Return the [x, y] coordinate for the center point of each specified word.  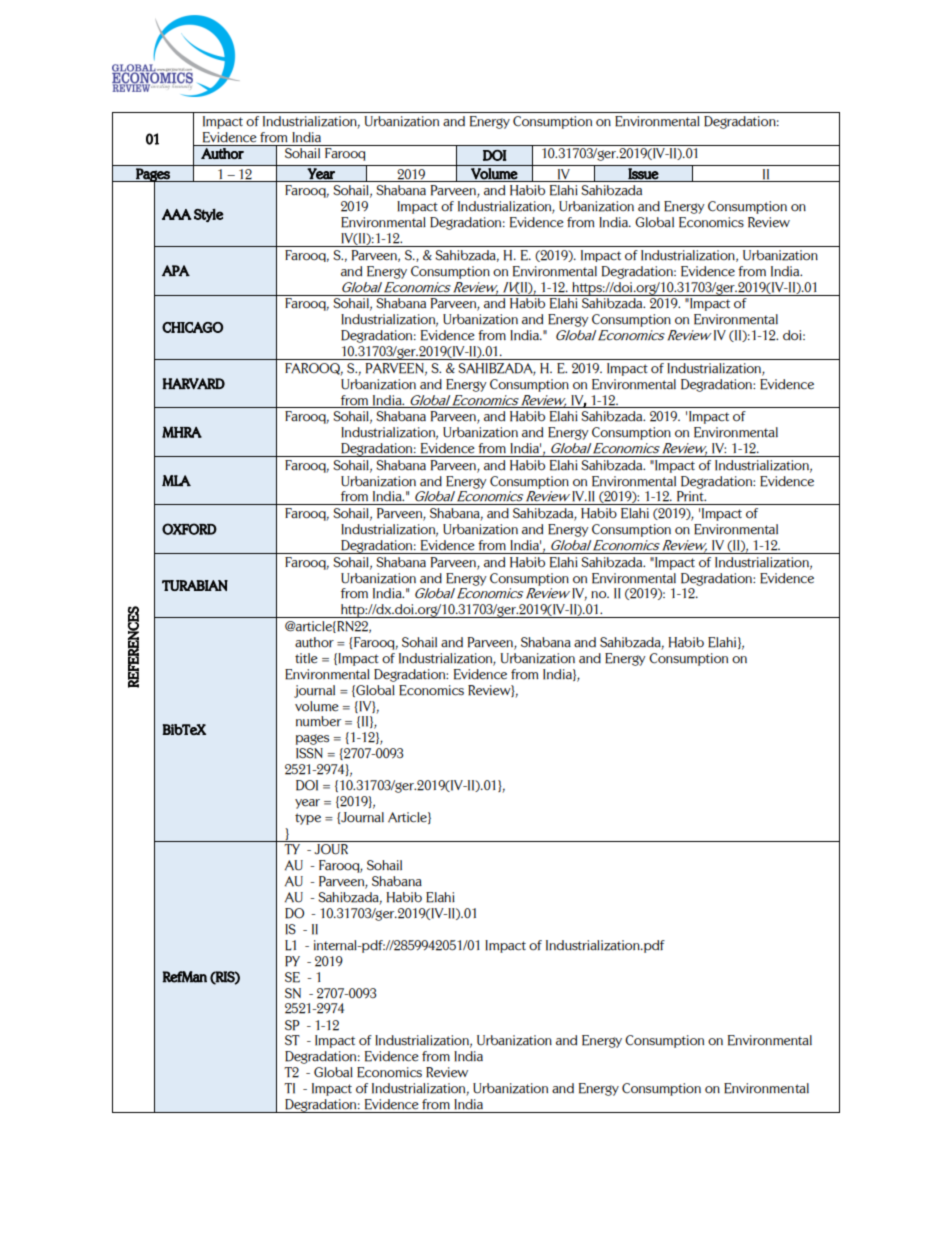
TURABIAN [195, 585]
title [306, 658]
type [308, 819]
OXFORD [189, 529]
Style [209, 215]
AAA [177, 214]
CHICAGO [192, 327]
